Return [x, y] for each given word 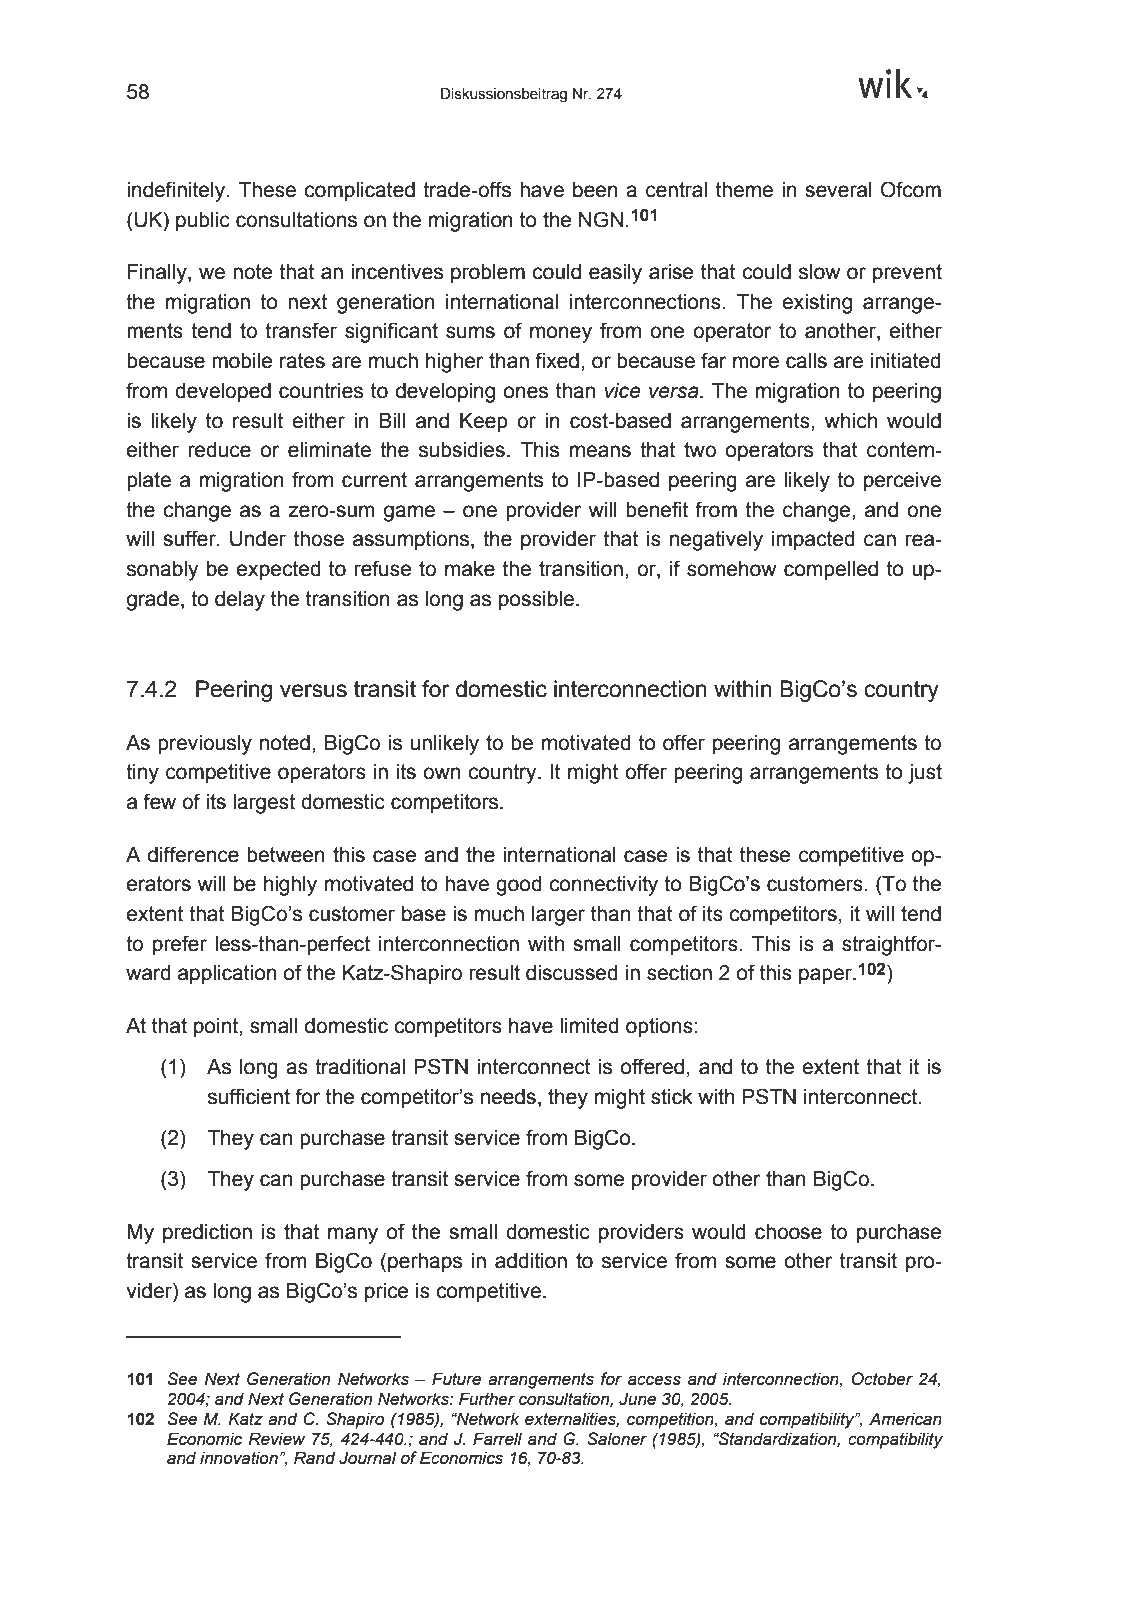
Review [276, 1439]
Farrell [497, 1439]
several [838, 190]
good [519, 886]
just [925, 774]
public [203, 222]
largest [264, 804]
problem [488, 274]
